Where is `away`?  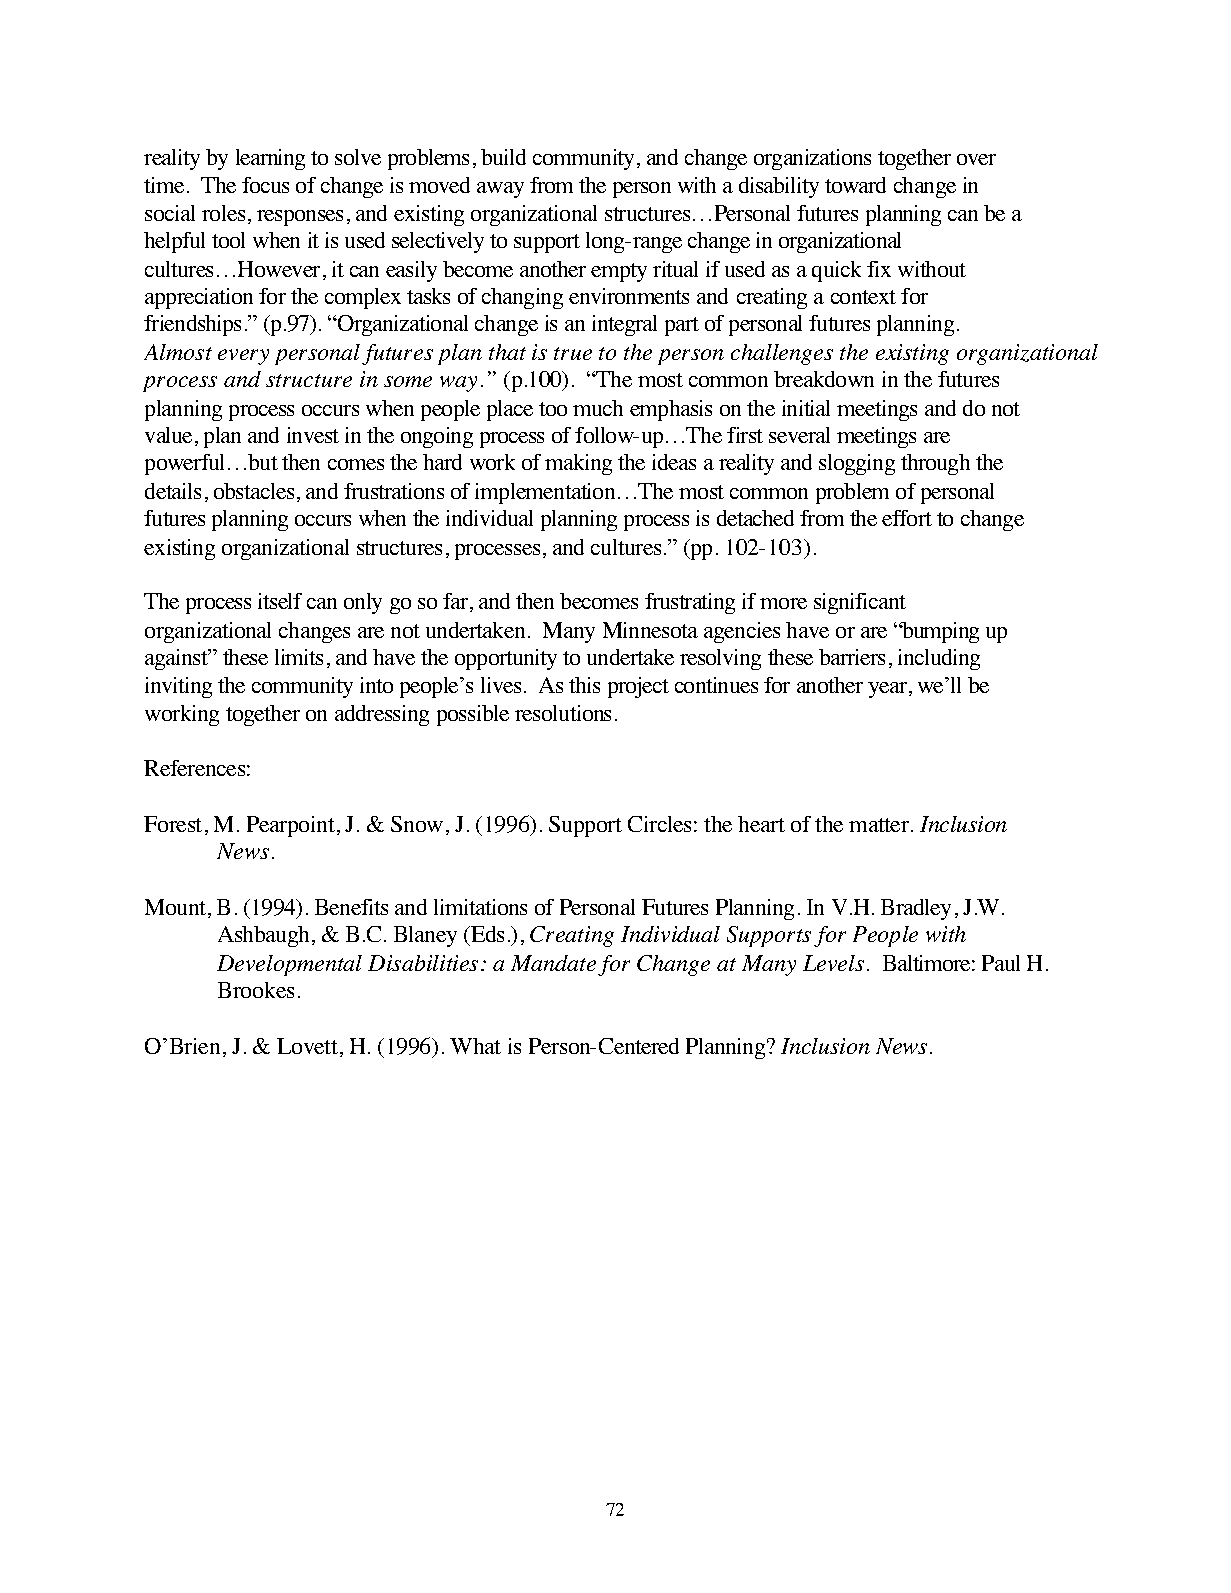 away is located at coordinates (500, 190).
